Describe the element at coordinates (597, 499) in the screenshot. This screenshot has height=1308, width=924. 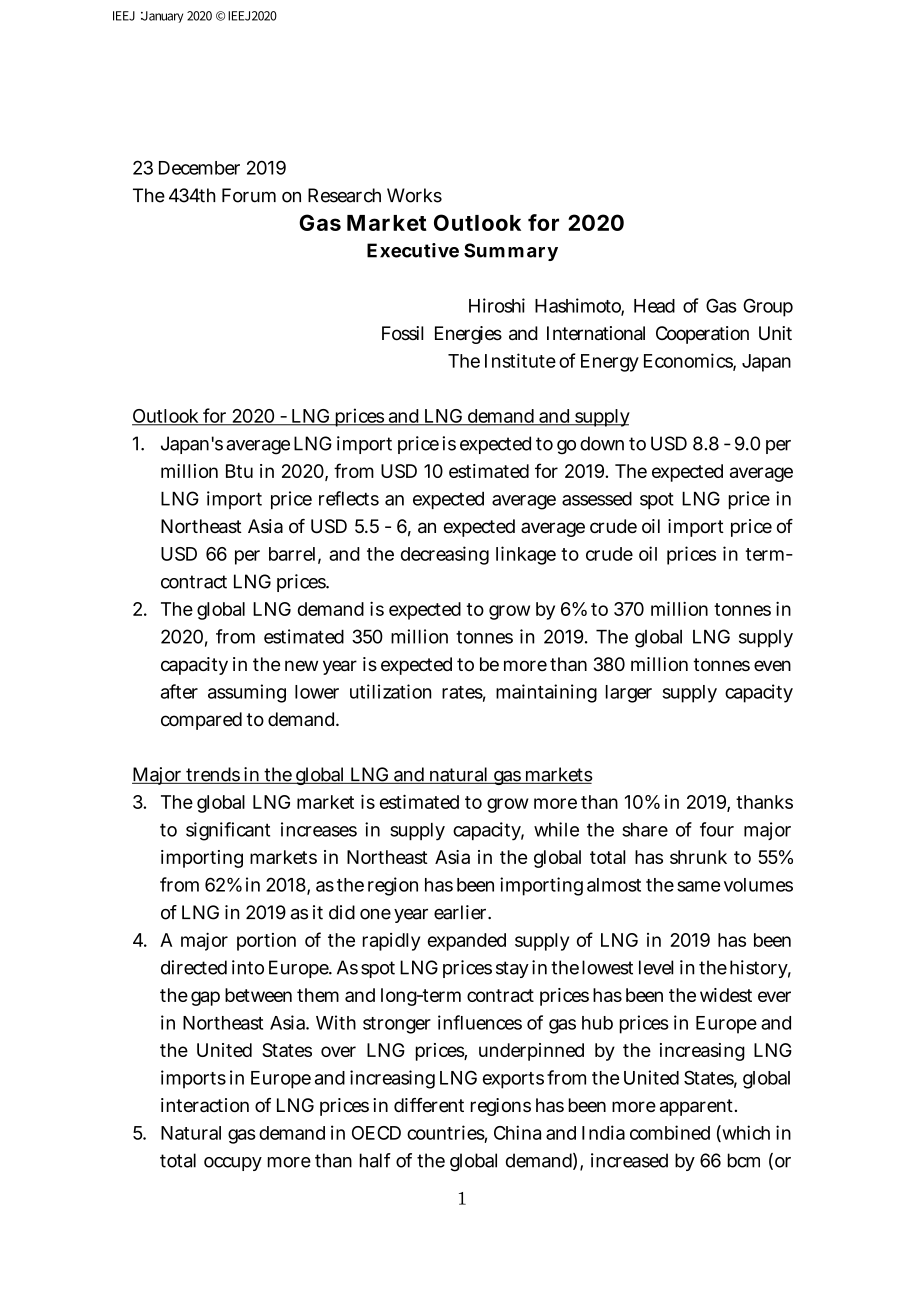
I see `assessed` at that location.
